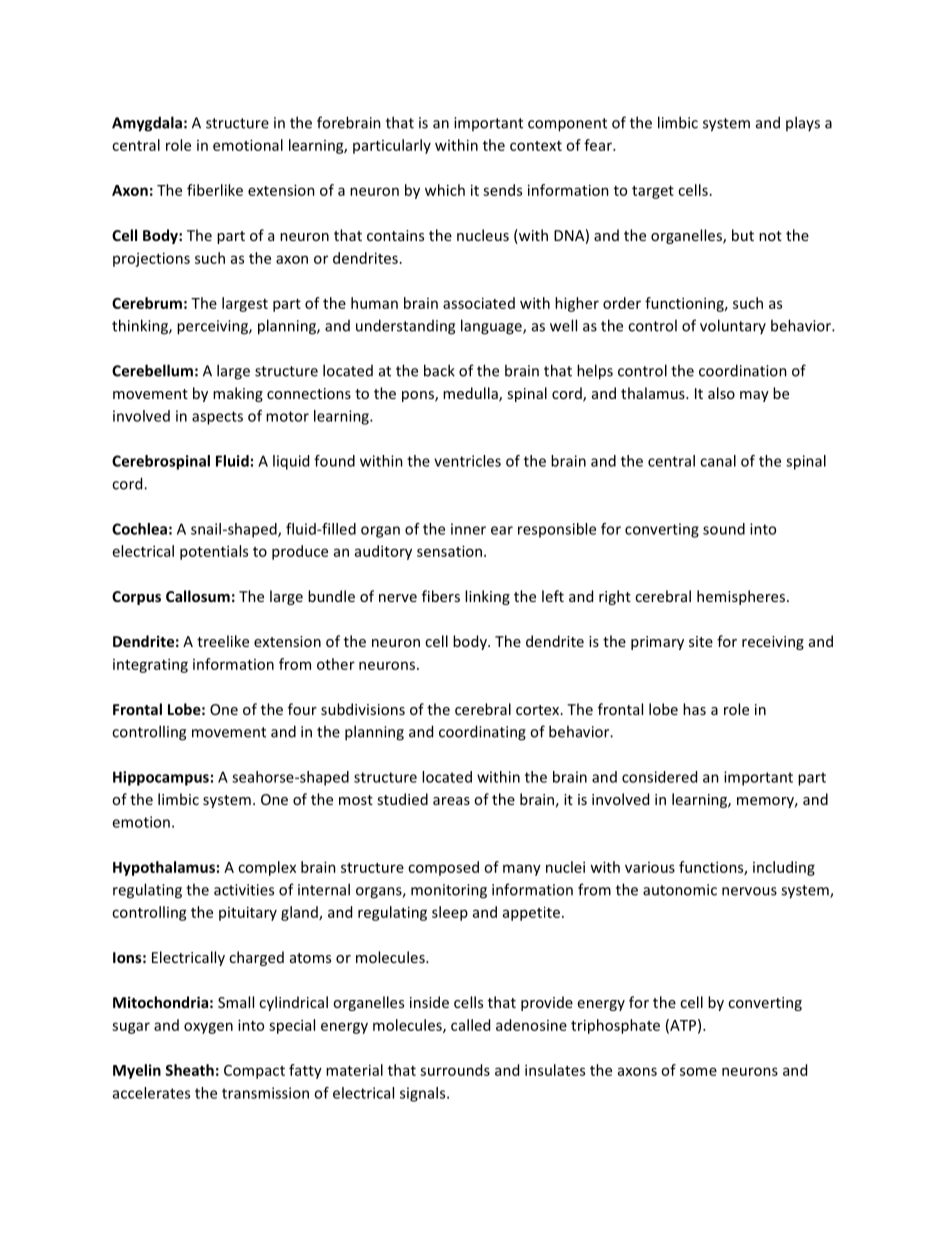  I want to click on Callosum, so click(198, 596).
